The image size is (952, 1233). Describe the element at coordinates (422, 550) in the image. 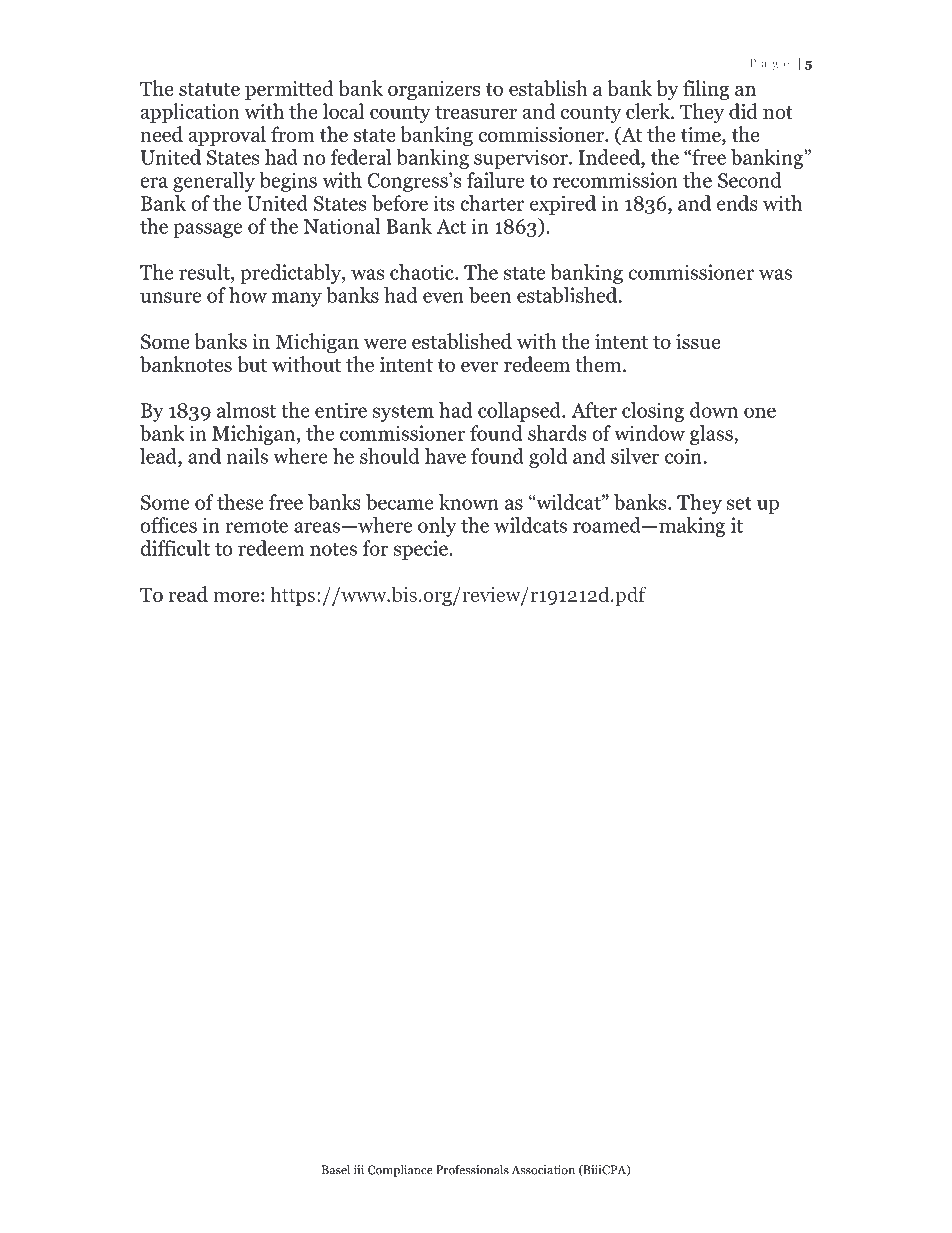

I see `specie` at that location.
